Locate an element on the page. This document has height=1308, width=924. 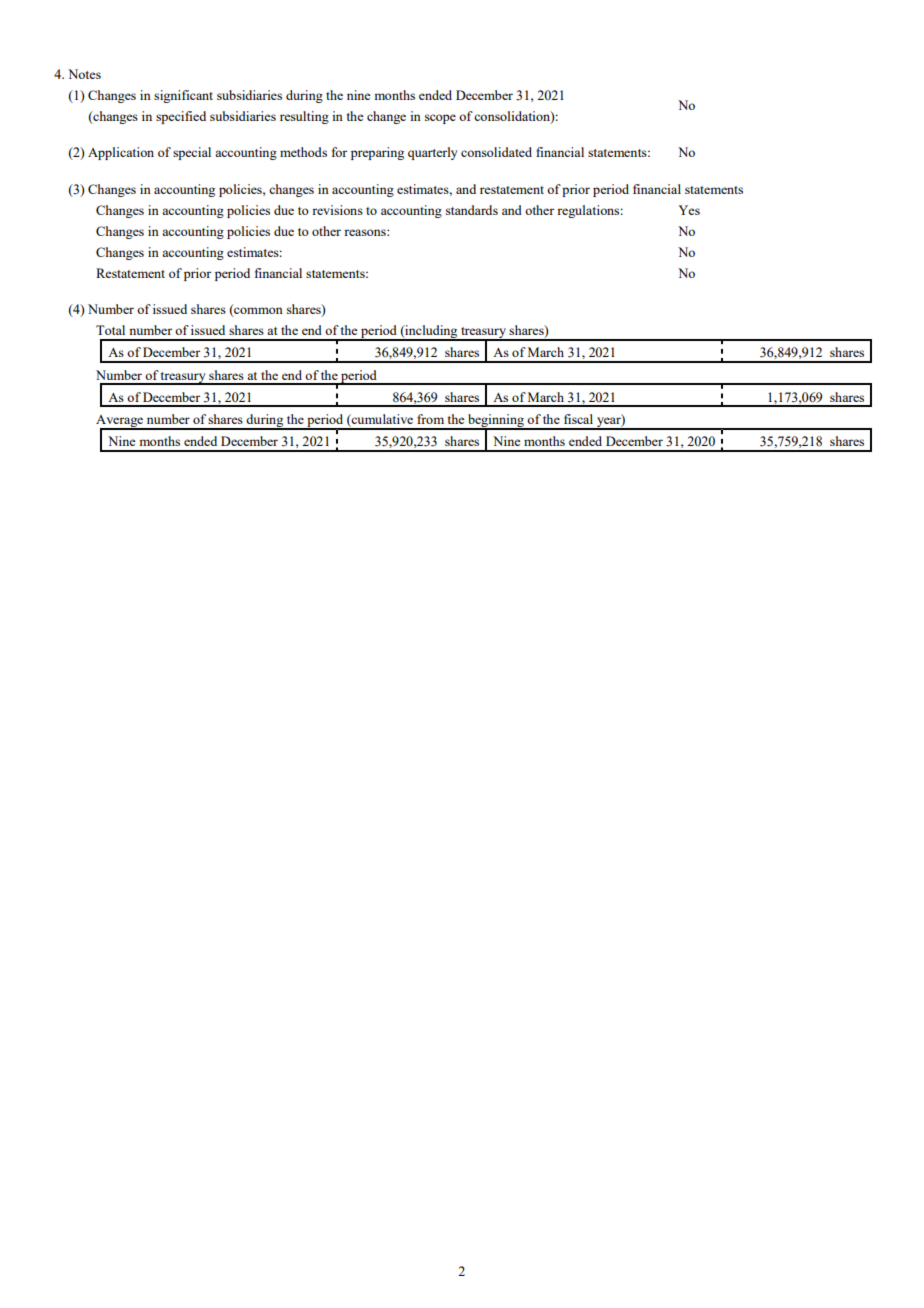
significant is located at coordinates (183, 96).
